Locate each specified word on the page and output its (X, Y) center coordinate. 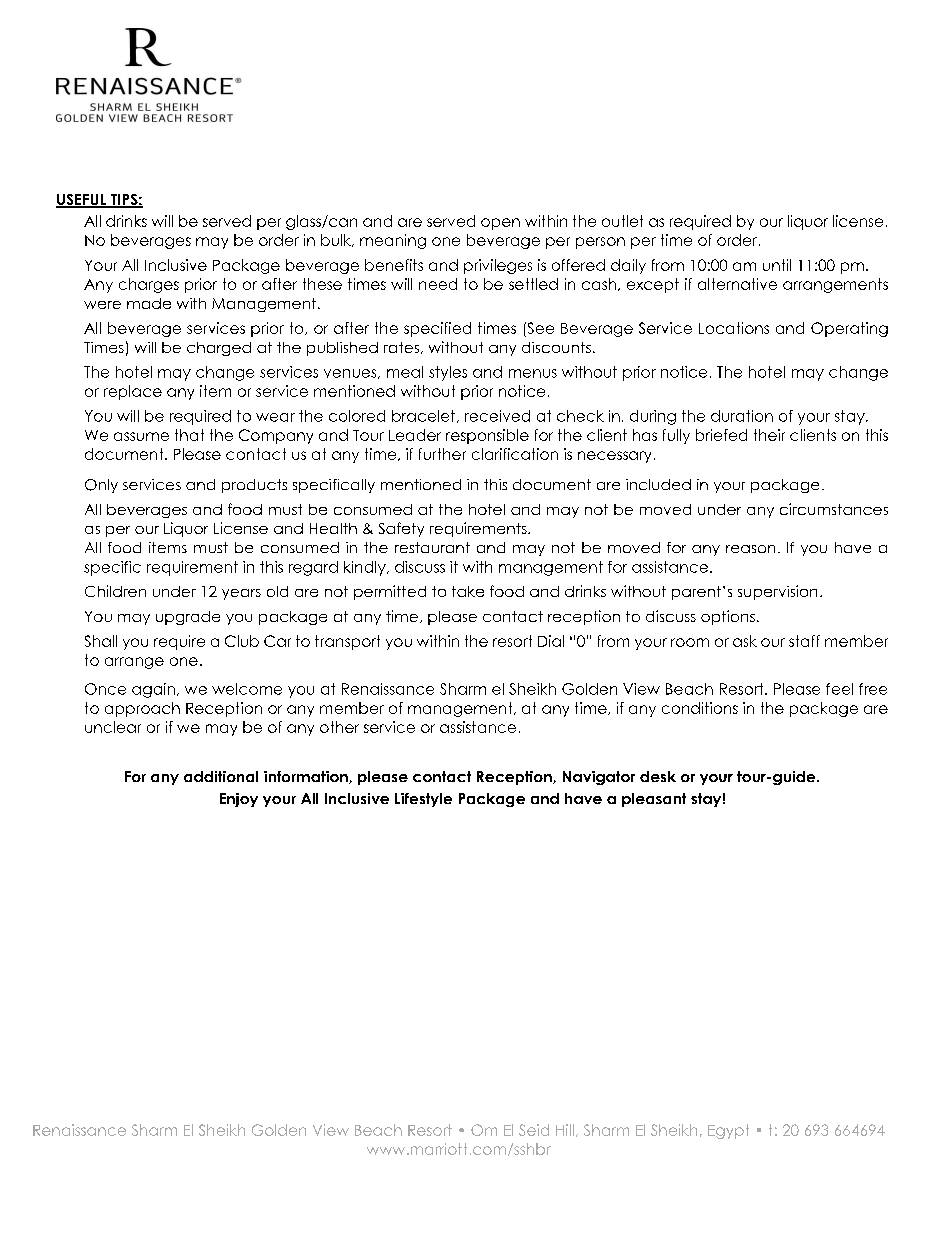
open (500, 224)
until (777, 265)
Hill (565, 1130)
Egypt (728, 1131)
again (153, 690)
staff (804, 641)
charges (149, 285)
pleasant (654, 800)
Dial (551, 641)
